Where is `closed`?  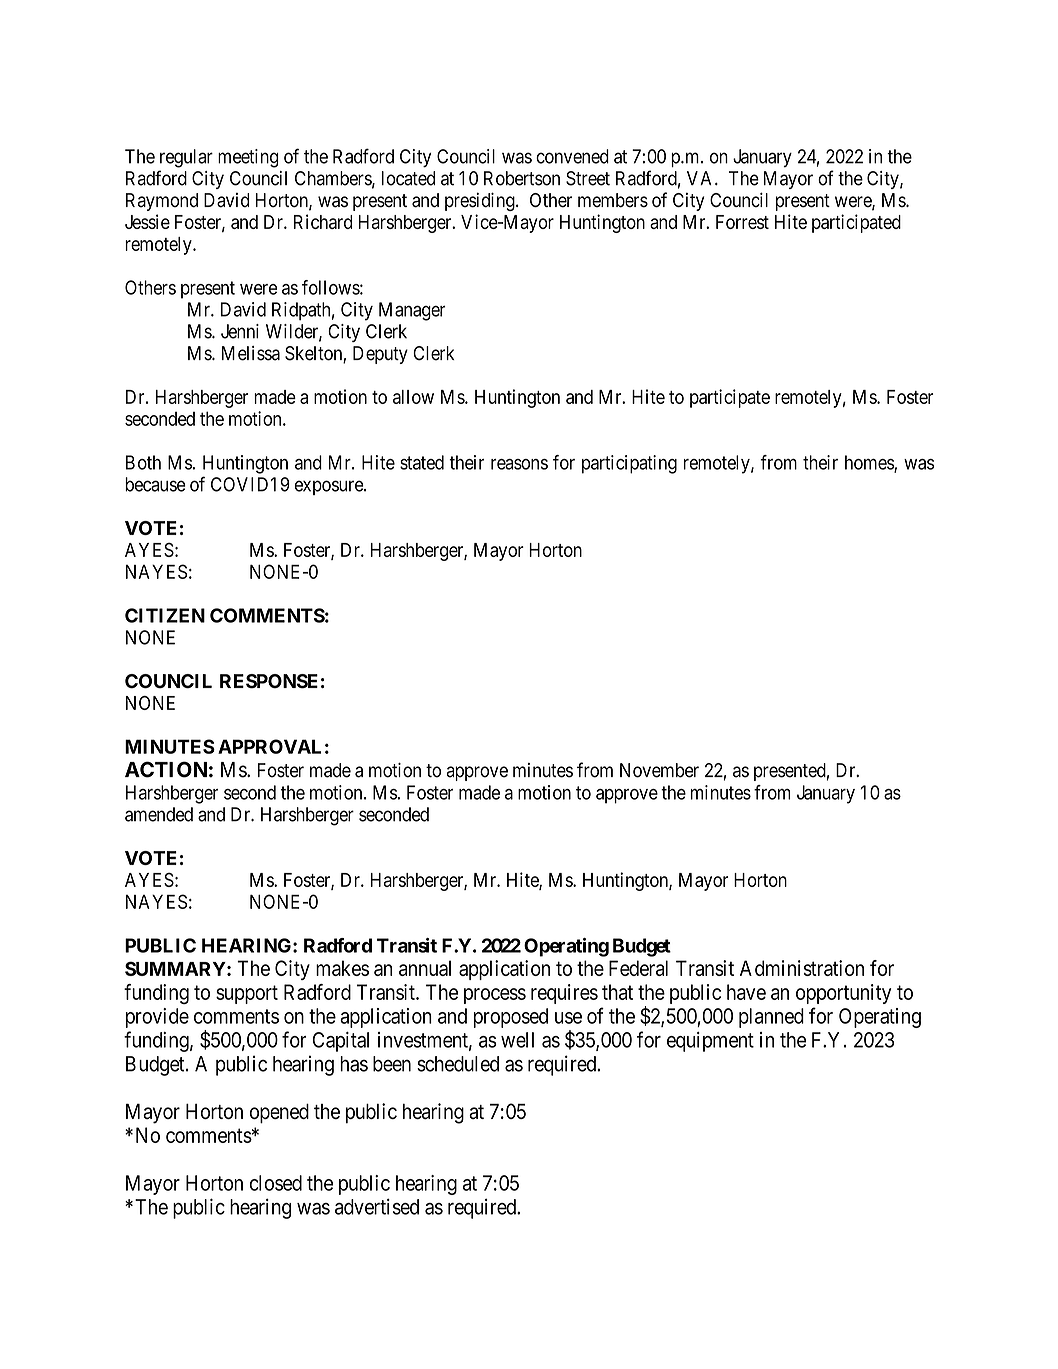
closed is located at coordinates (276, 1183).
